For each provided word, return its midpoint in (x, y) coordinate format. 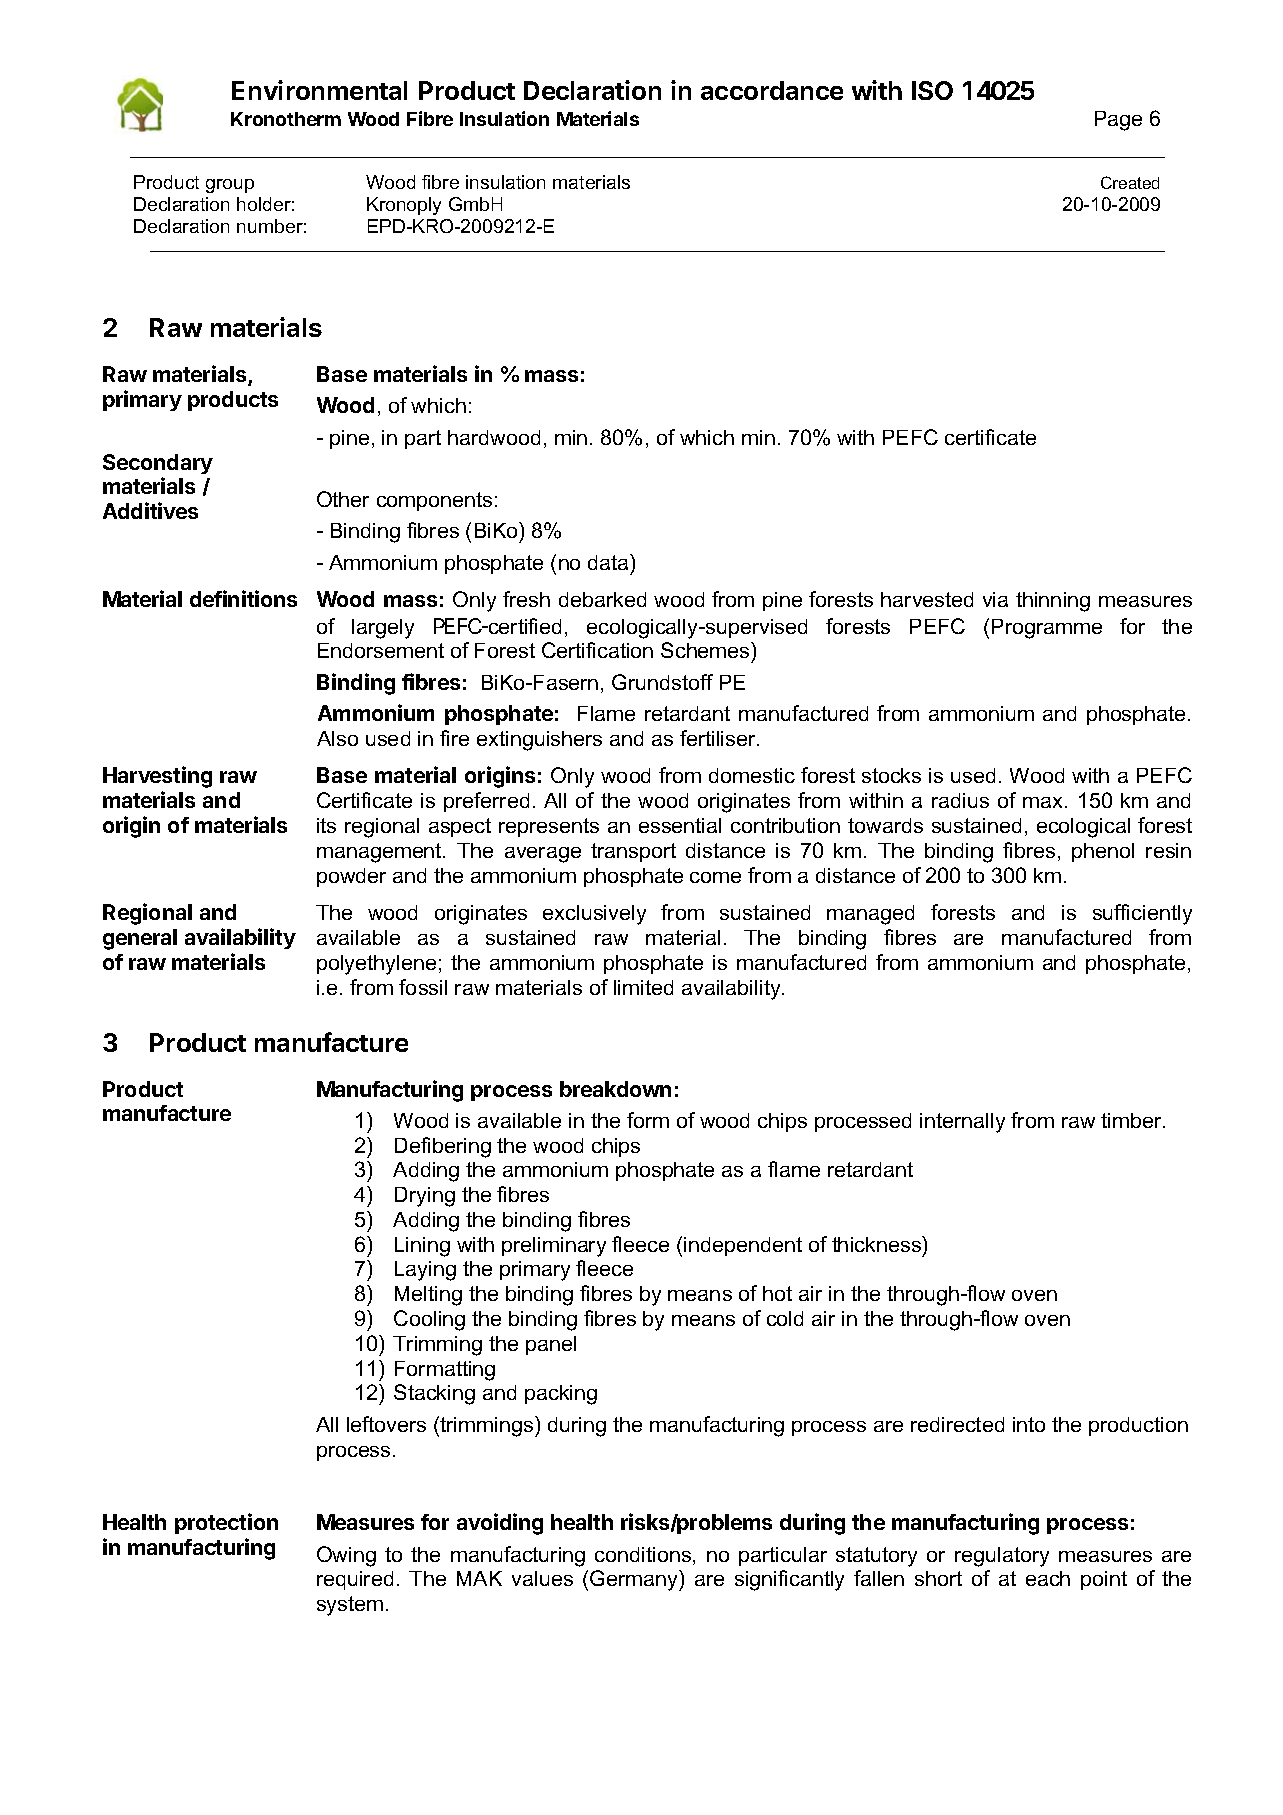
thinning (1053, 602)
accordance (772, 90)
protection (226, 1523)
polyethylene (376, 965)
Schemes (706, 650)
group (230, 186)
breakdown (615, 1089)
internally (962, 1123)
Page (1118, 121)
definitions (243, 598)
